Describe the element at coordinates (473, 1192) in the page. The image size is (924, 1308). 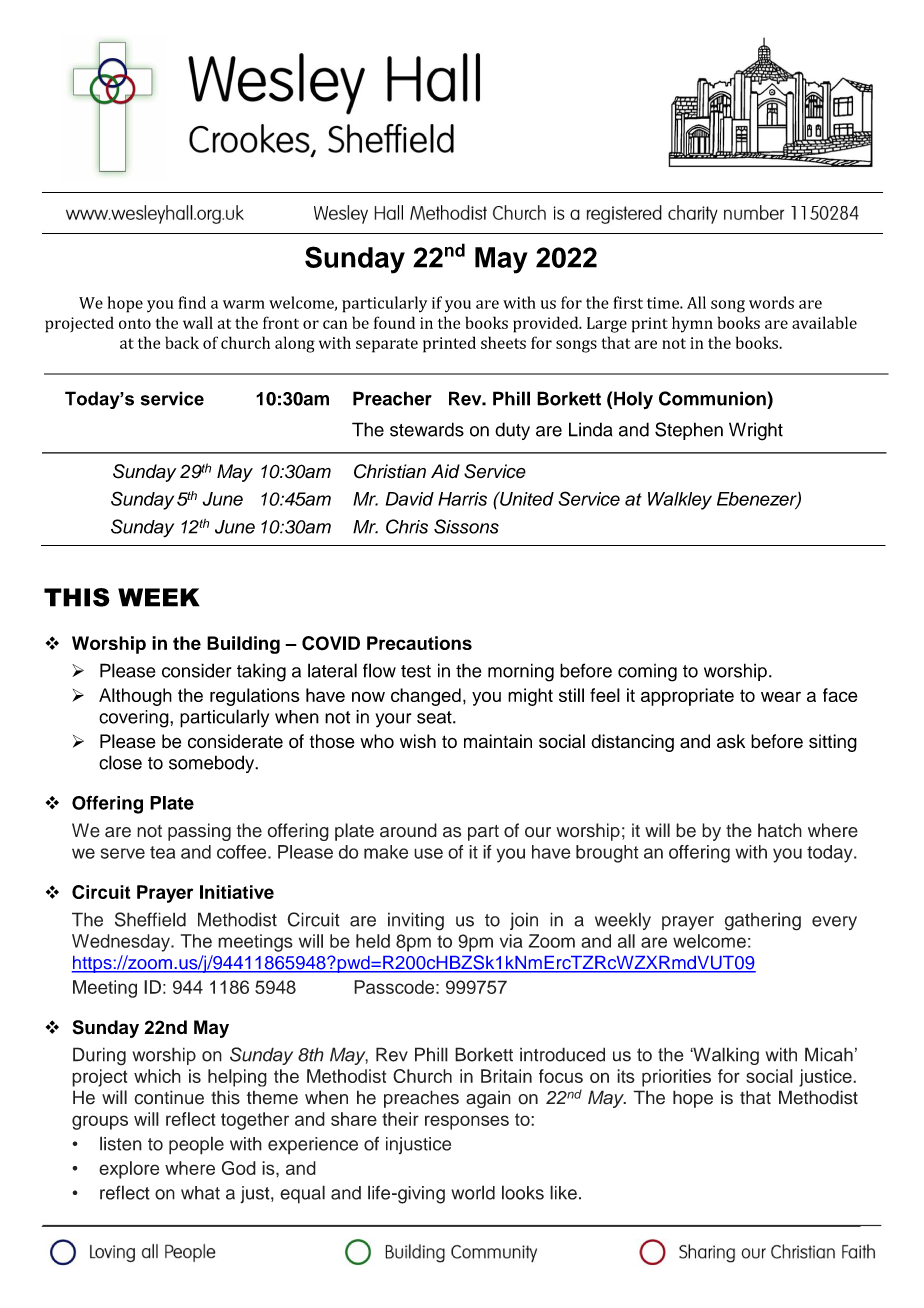
I see `world` at that location.
